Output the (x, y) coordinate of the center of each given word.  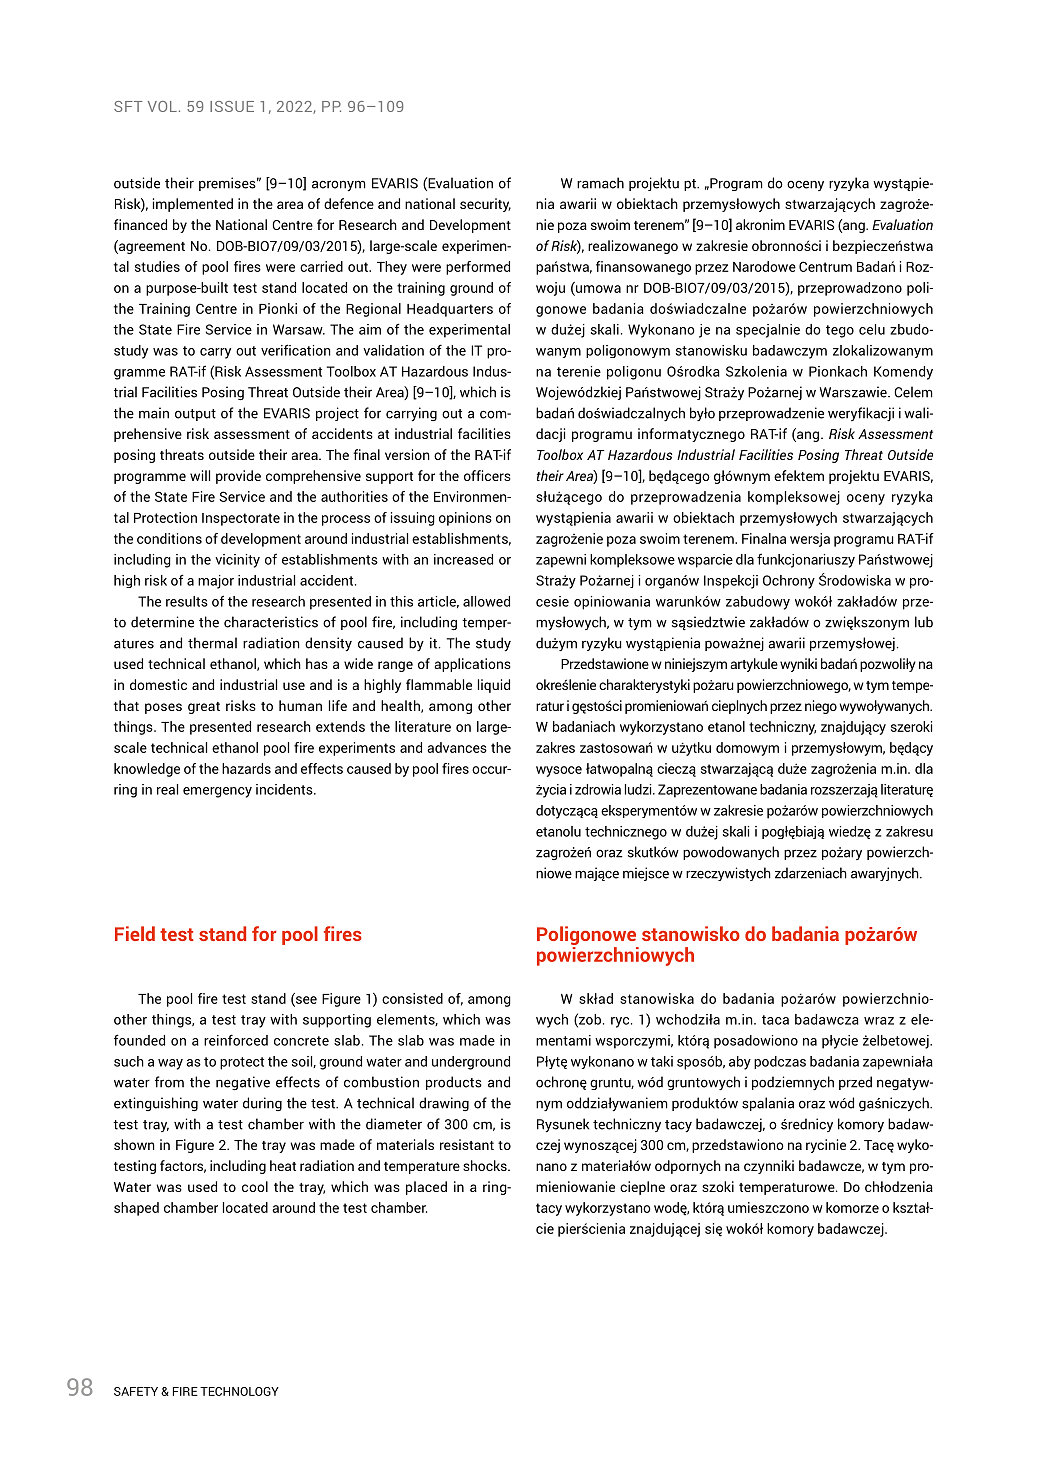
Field (135, 933)
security (485, 205)
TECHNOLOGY (239, 1391)
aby (740, 1063)
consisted (412, 998)
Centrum (825, 266)
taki (662, 1061)
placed (426, 1188)
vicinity (237, 561)
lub (924, 622)
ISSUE (232, 106)
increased (463, 559)
